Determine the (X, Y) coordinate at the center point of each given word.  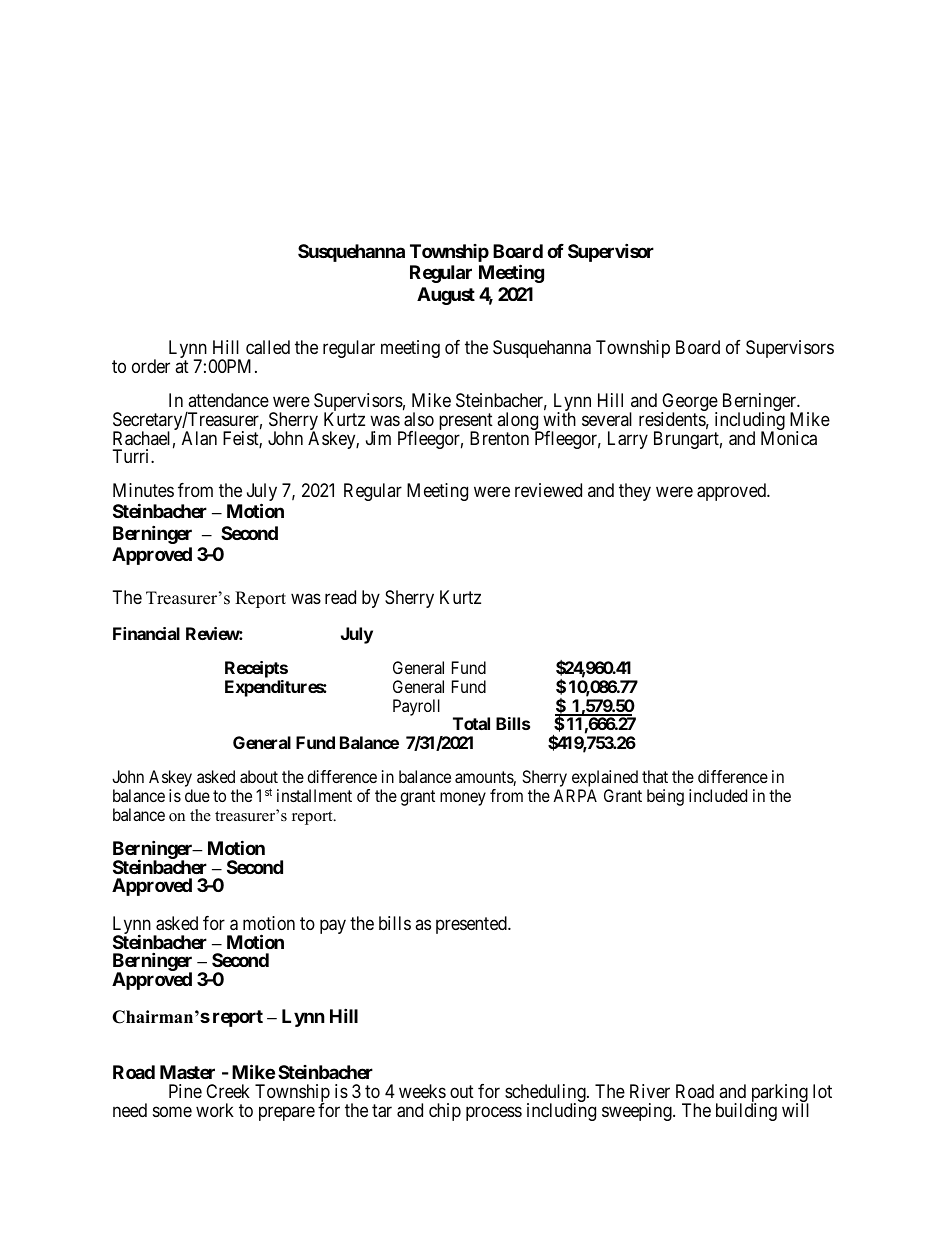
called (268, 347)
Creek (228, 1091)
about (259, 776)
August (446, 296)
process (494, 1113)
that (655, 776)
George (689, 403)
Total (471, 723)
